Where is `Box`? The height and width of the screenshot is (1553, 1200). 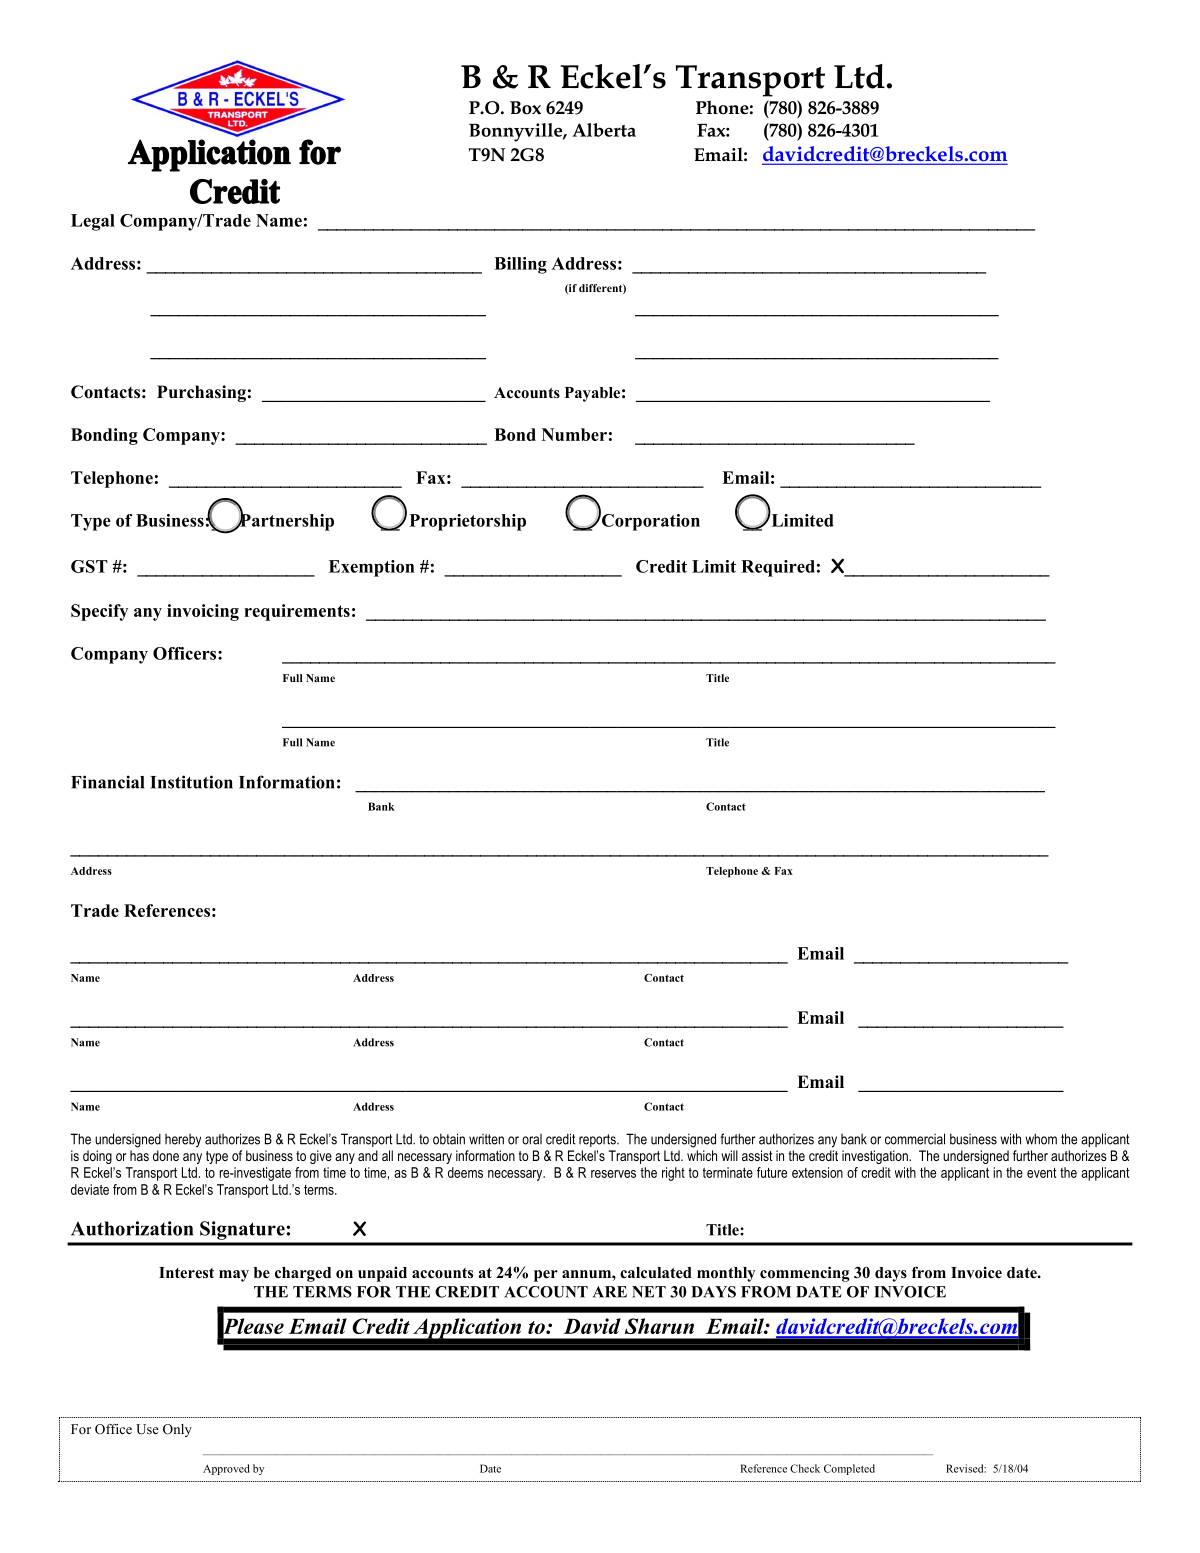 Box is located at coordinates (525, 108).
